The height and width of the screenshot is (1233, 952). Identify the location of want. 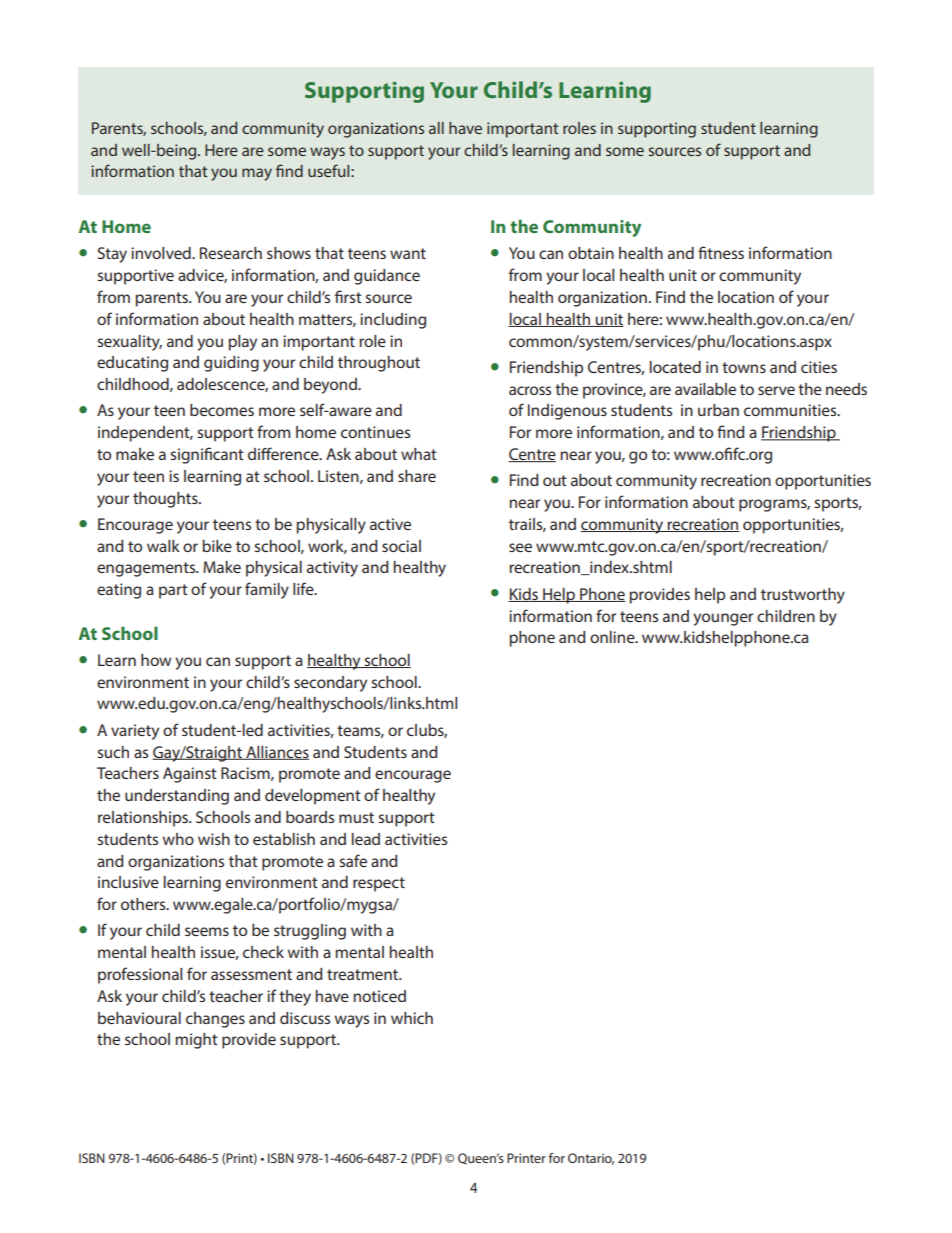
(408, 253).
